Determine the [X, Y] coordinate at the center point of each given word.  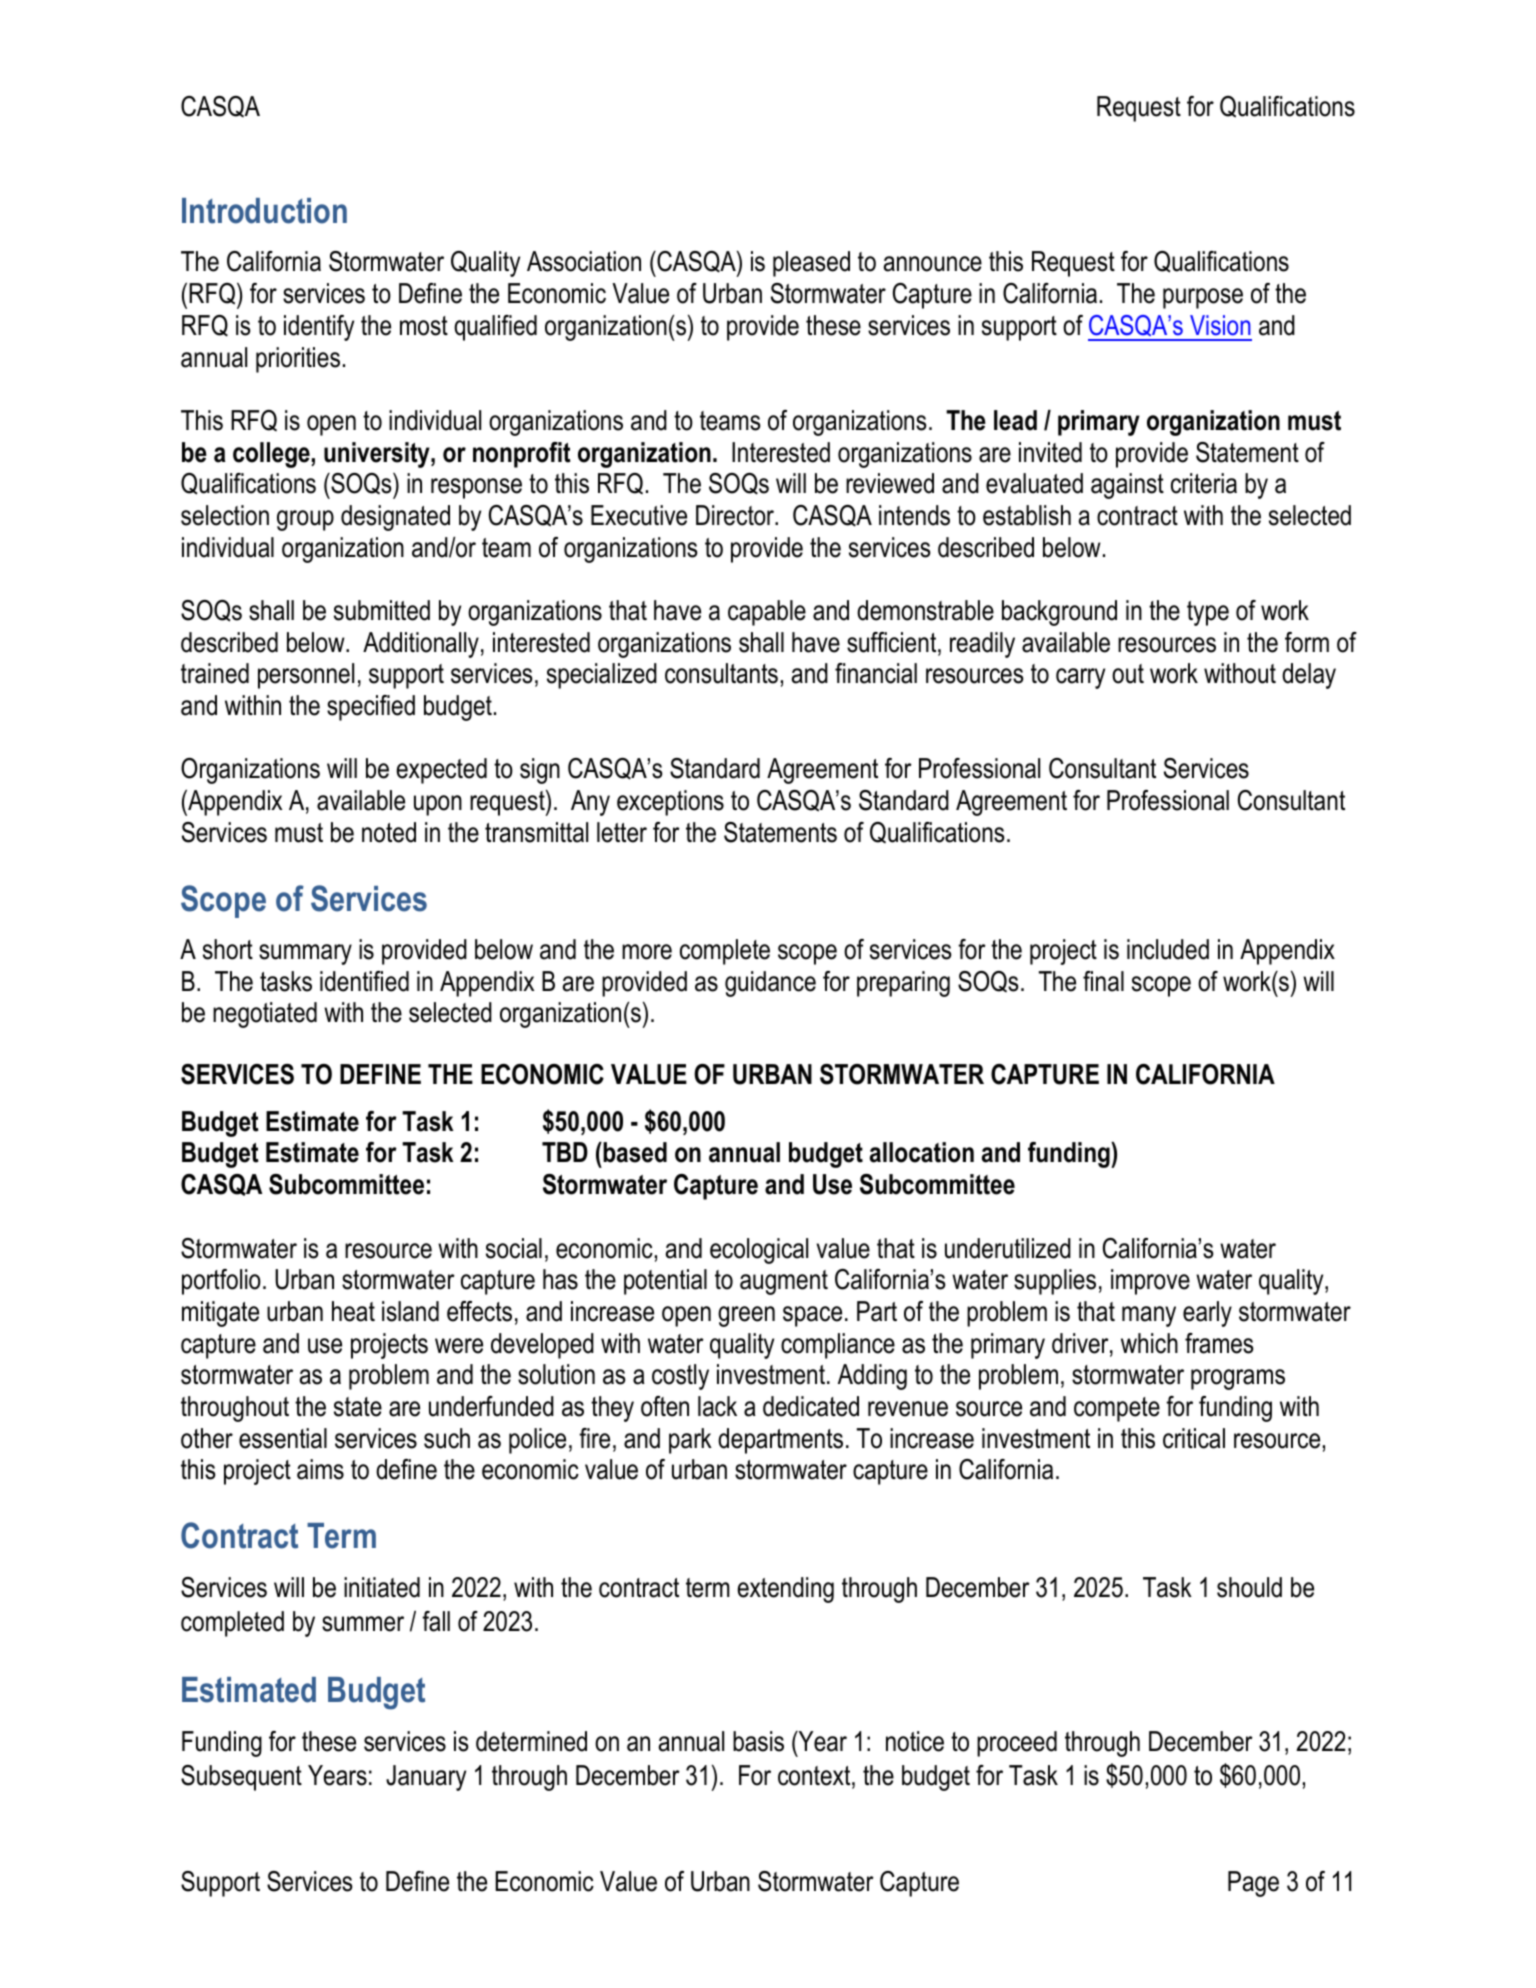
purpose [1203, 298]
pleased [811, 264]
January [426, 1778]
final [1103, 981]
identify [319, 328]
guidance [770, 984]
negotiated [265, 1015]
